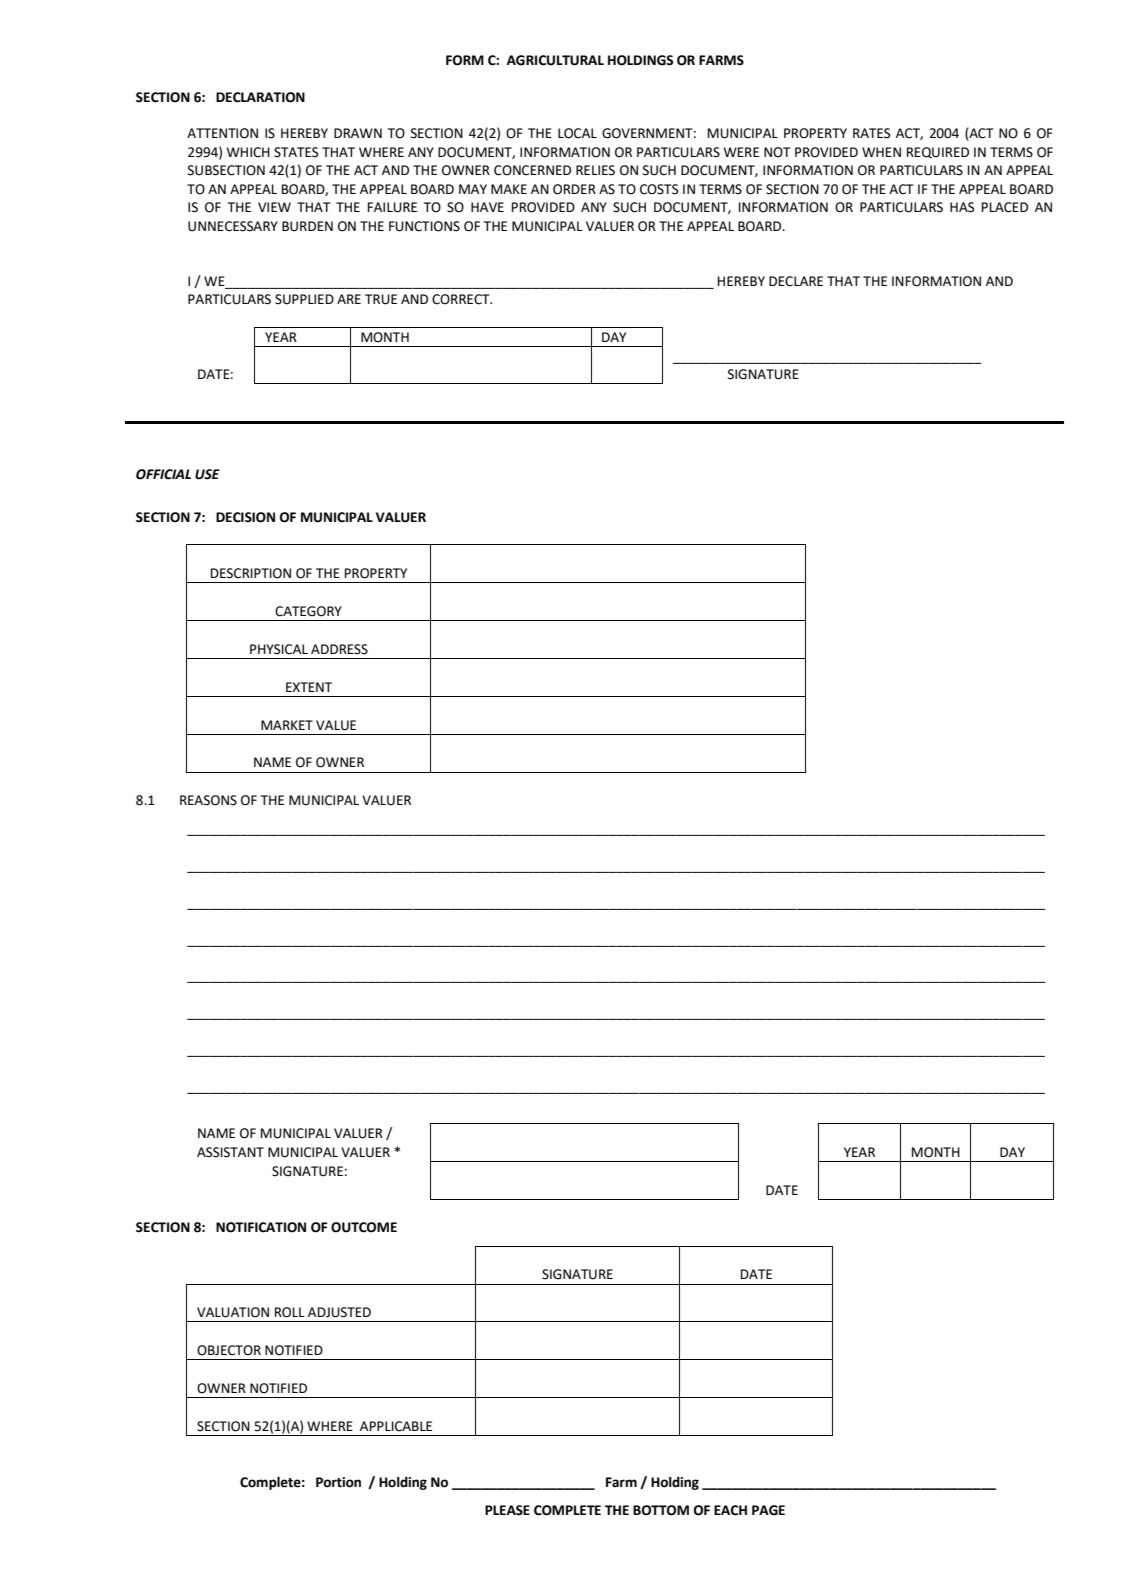 The height and width of the image is (1590, 1124). I want to click on ASSISTANT, so click(230, 1152).
